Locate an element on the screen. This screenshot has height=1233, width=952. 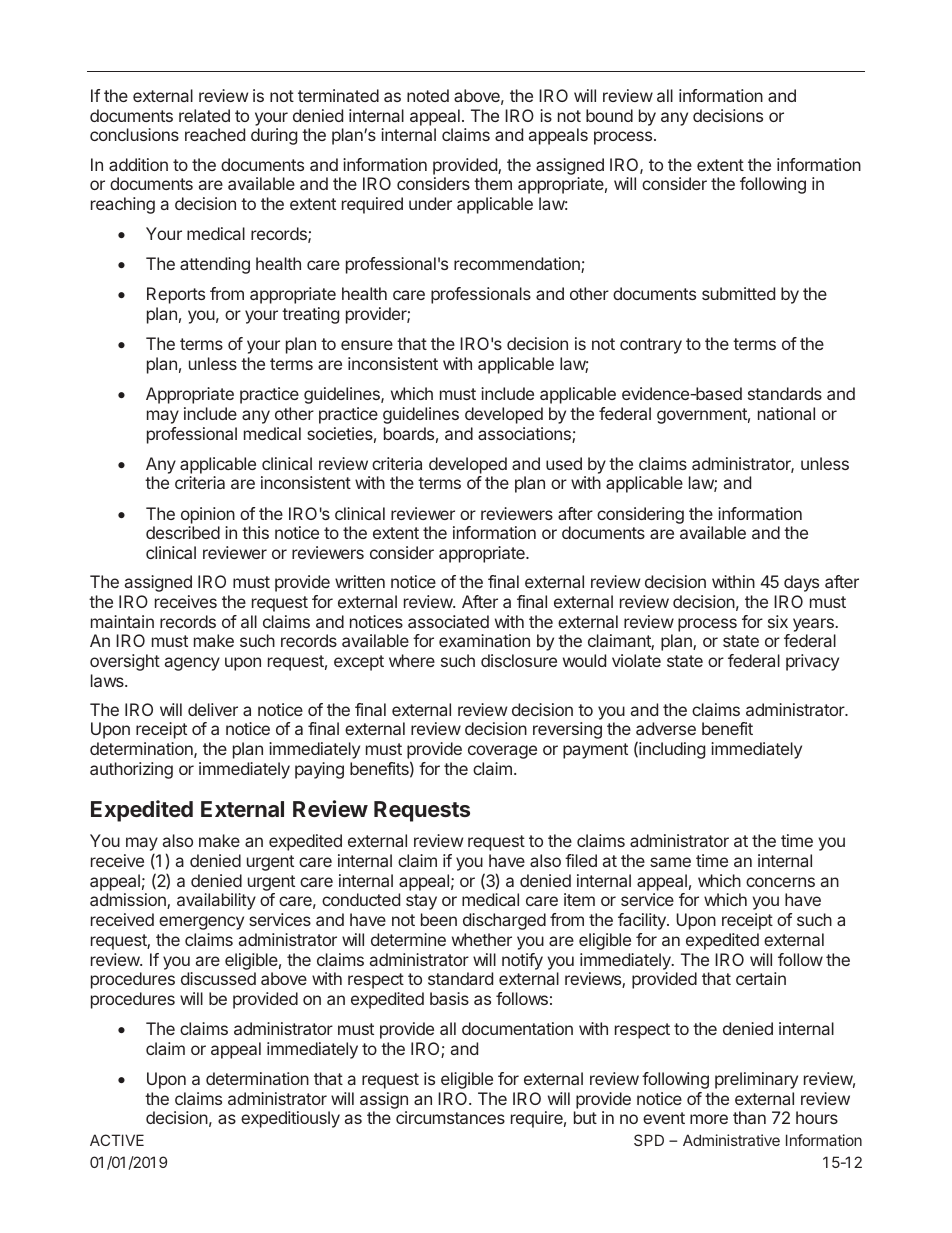
bound is located at coordinates (609, 115).
